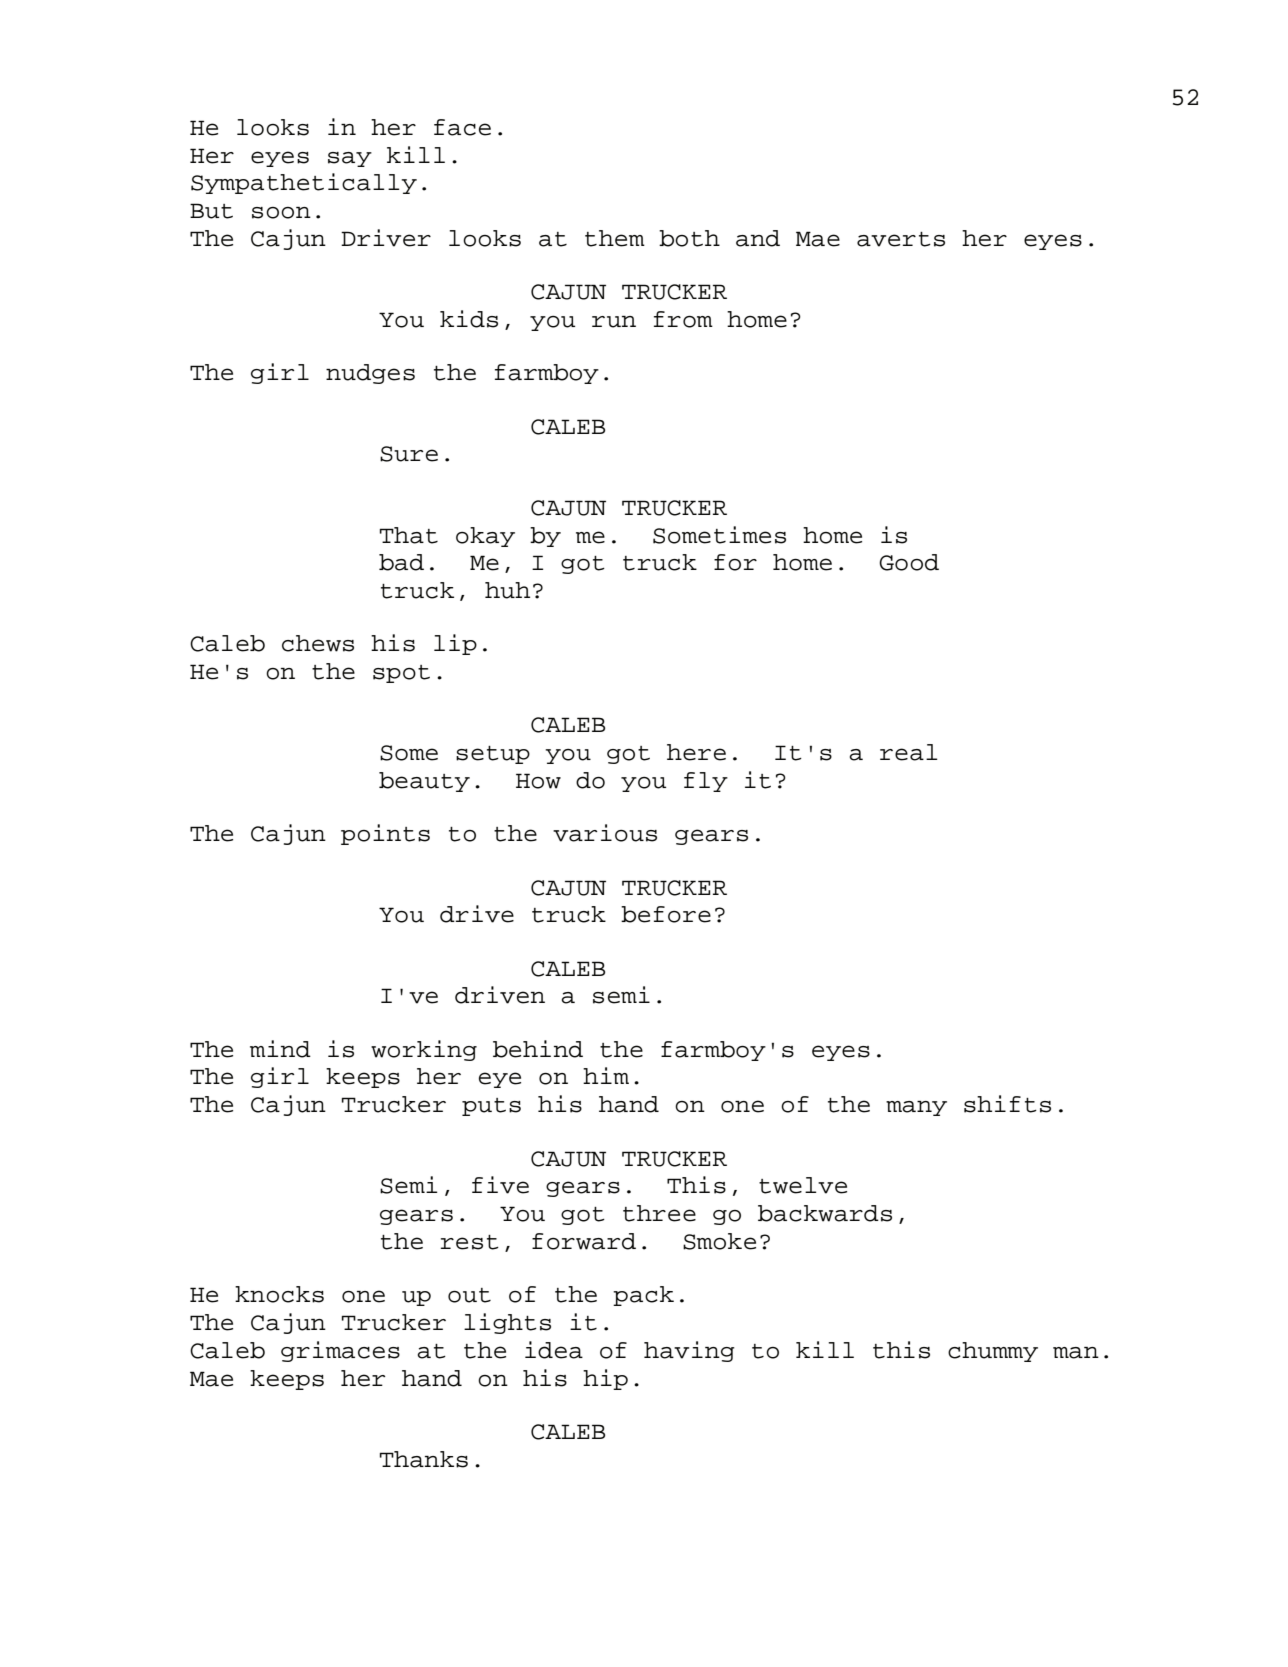  What do you see at coordinates (901, 239) in the document?
I see `averts` at bounding box center [901, 239].
